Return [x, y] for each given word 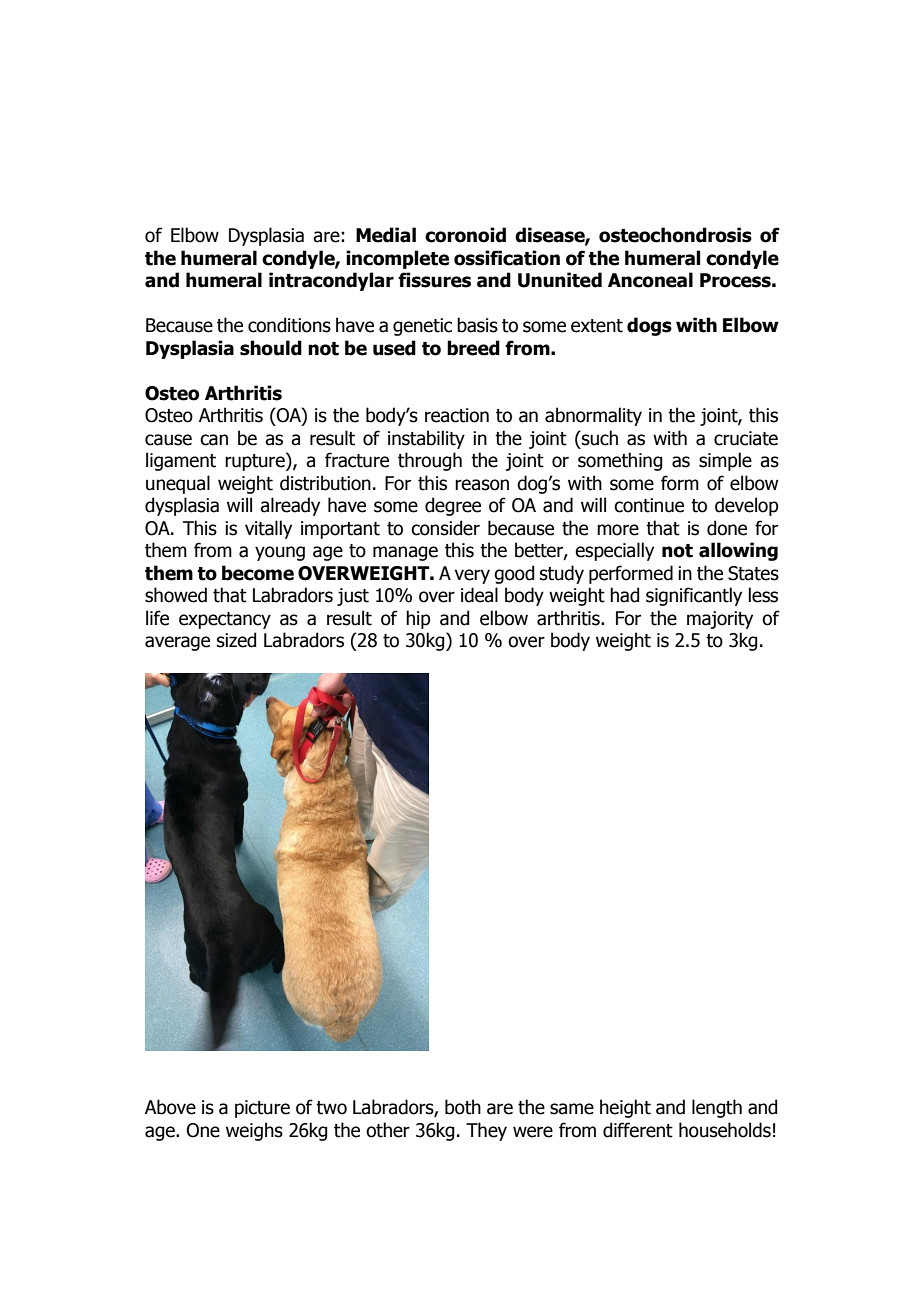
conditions [289, 325]
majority [720, 620]
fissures [434, 280]
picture [262, 1109]
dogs [649, 326]
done [727, 528]
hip [418, 619]
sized [236, 640]
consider [445, 528]
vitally [268, 529]
